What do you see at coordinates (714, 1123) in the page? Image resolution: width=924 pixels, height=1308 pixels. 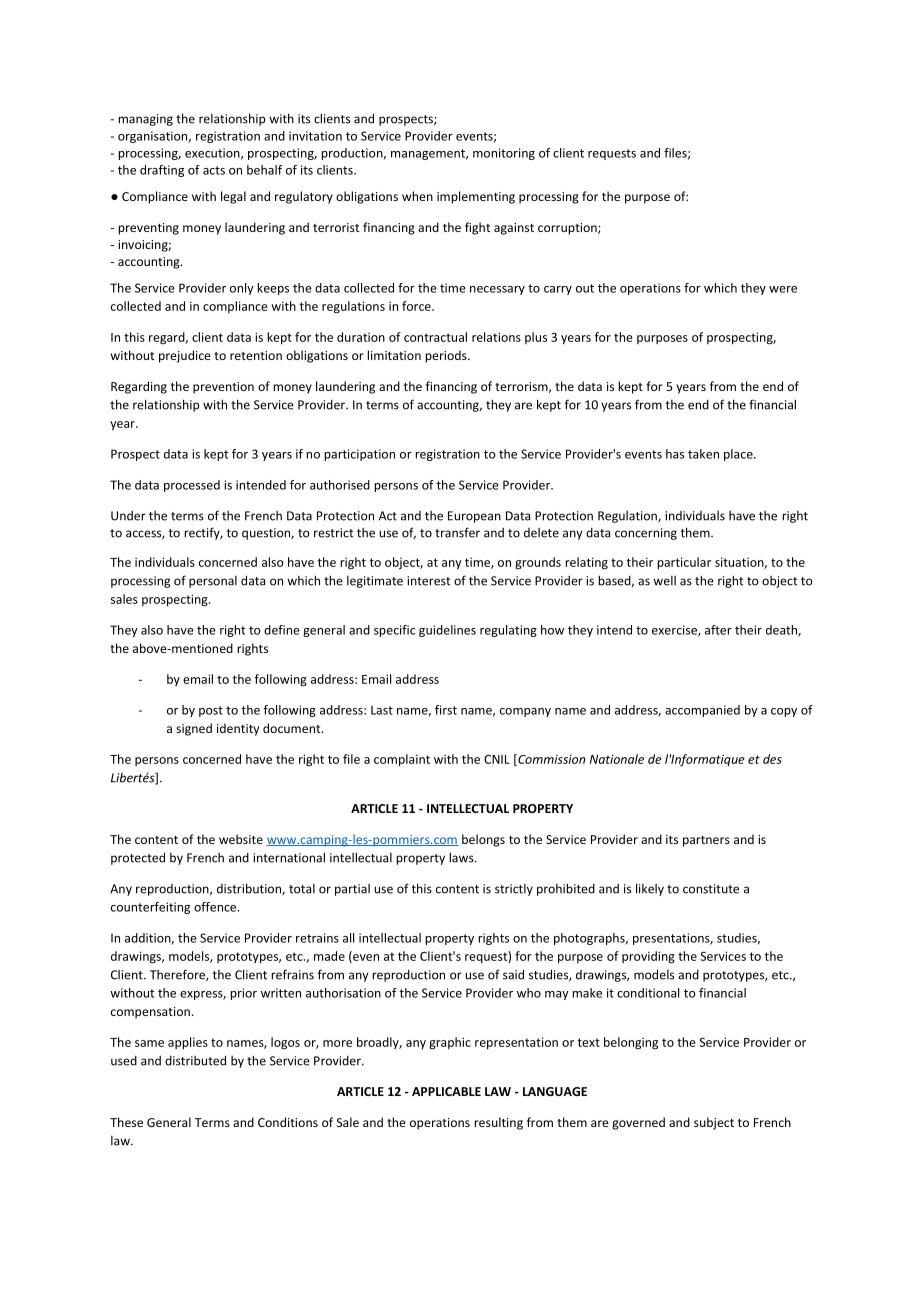 I see `subject` at bounding box center [714, 1123].
